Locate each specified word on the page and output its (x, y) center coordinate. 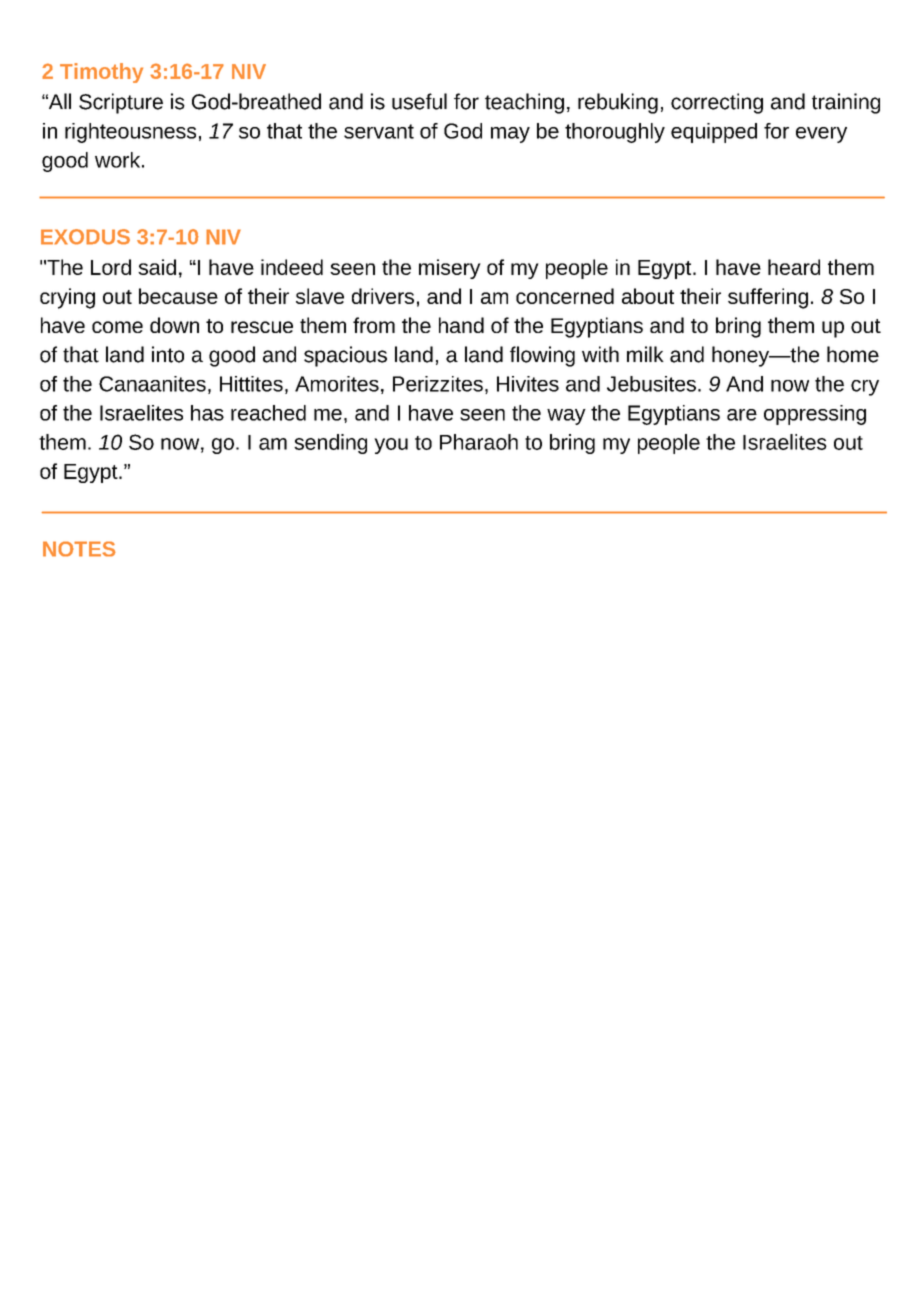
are (742, 415)
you (391, 446)
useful (419, 101)
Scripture (121, 103)
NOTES (79, 549)
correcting (717, 103)
